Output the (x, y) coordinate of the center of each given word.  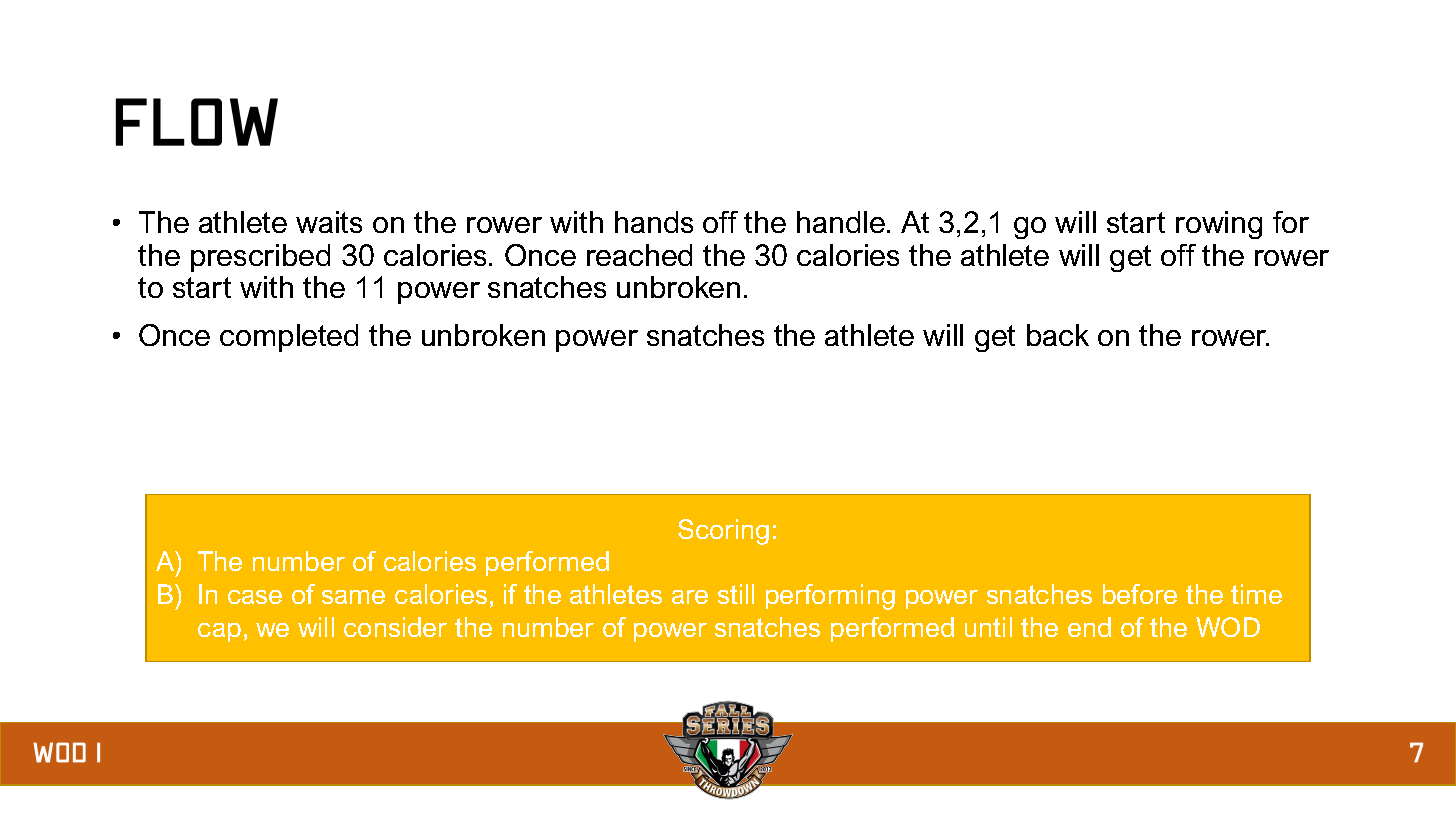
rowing (1219, 225)
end (1089, 627)
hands (654, 222)
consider (395, 627)
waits (329, 222)
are (690, 597)
